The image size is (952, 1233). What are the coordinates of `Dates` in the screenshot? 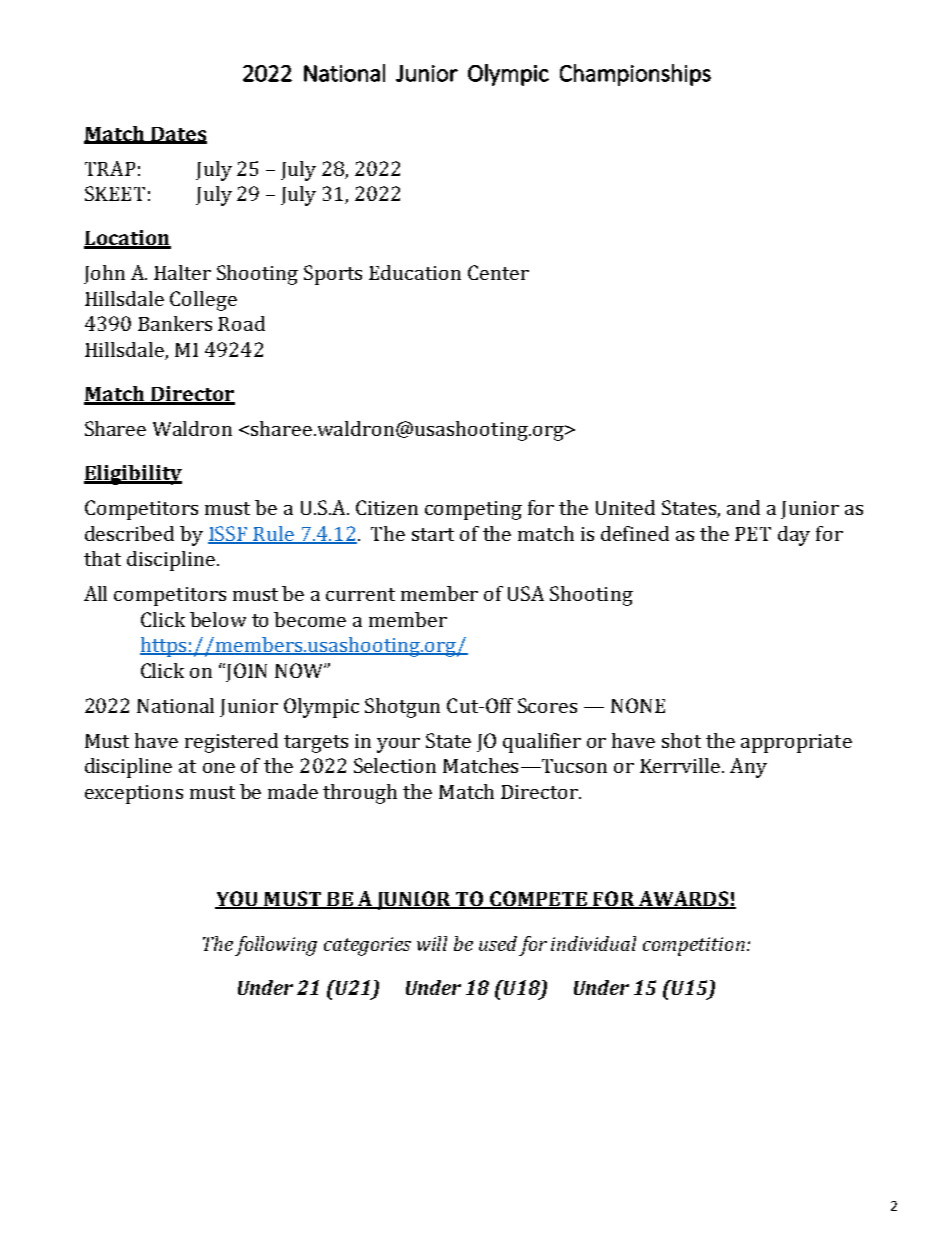 It's located at (178, 135).
